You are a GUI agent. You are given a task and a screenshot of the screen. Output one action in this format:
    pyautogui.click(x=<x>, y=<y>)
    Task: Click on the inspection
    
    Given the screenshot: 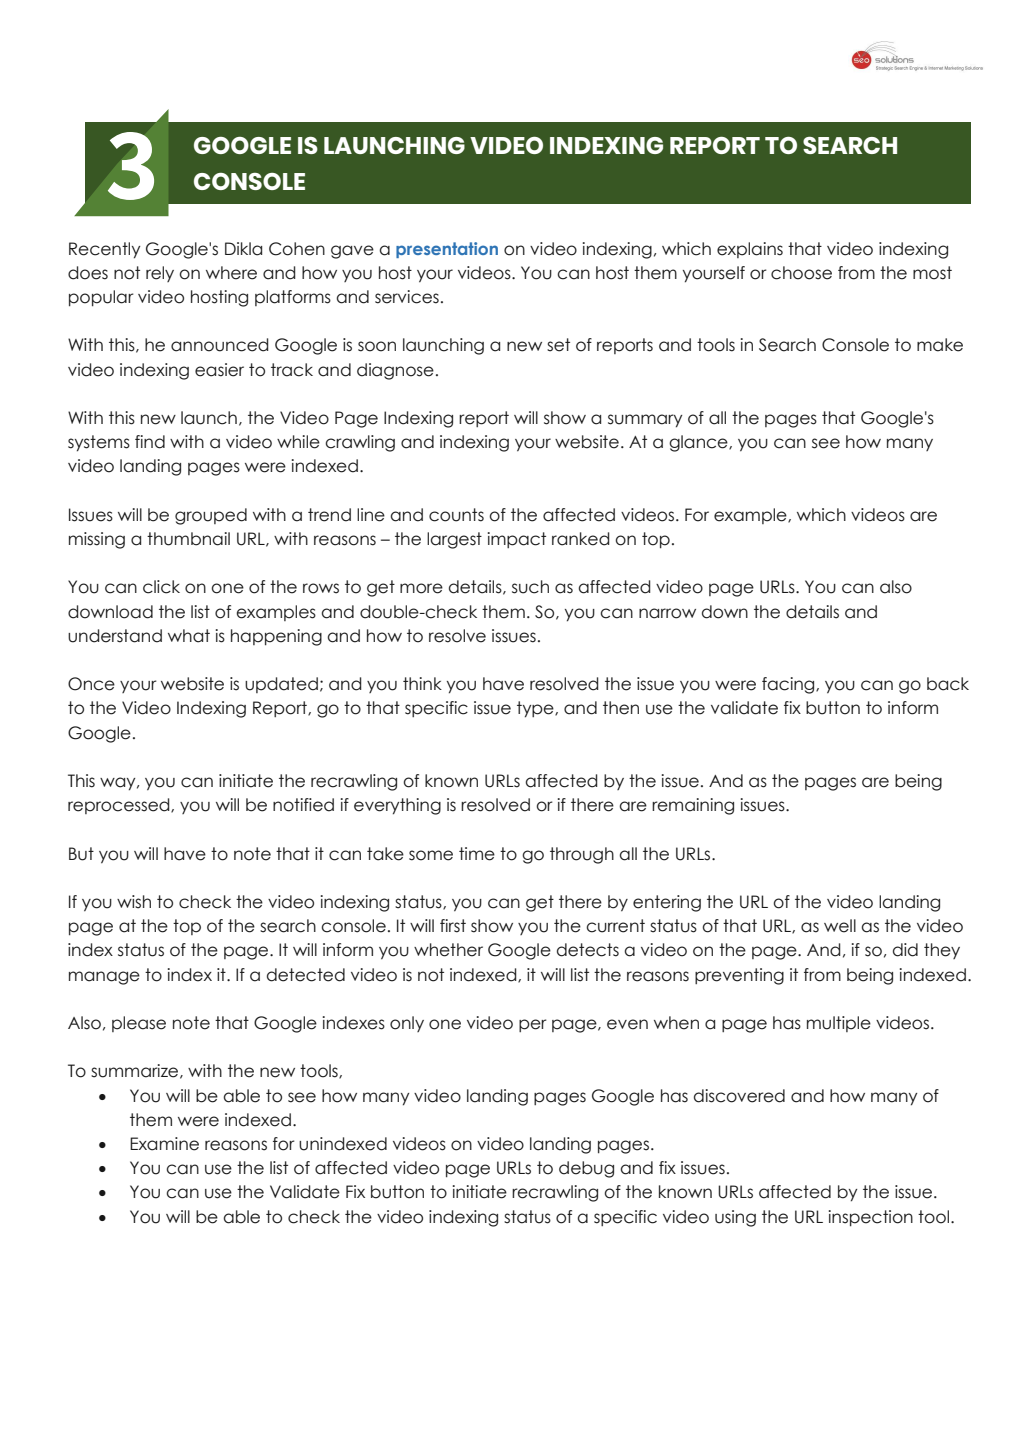 What is the action you would take?
    pyautogui.click(x=871, y=1218)
